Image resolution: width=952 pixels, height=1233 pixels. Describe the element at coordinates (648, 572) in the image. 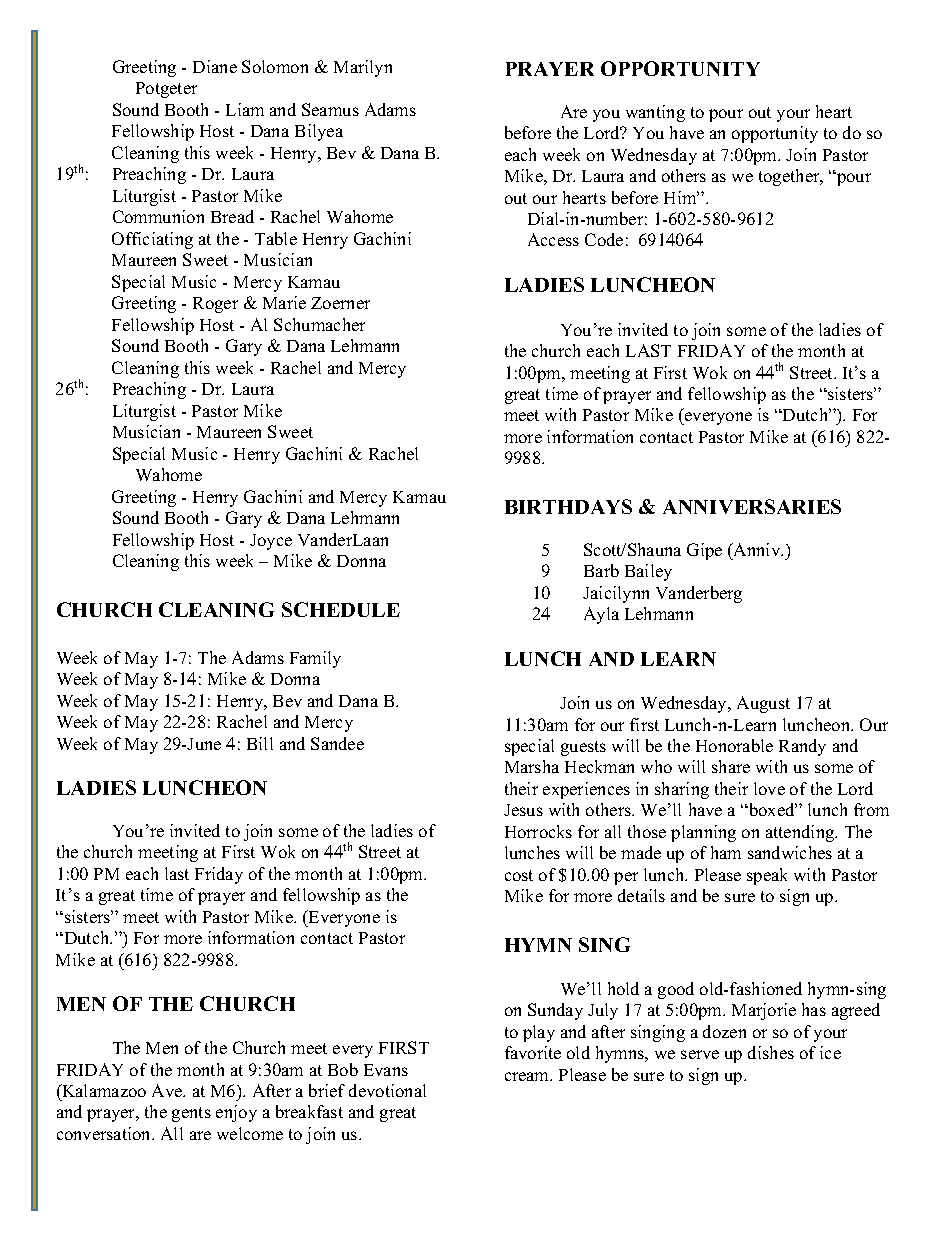

I see `Bailey` at that location.
